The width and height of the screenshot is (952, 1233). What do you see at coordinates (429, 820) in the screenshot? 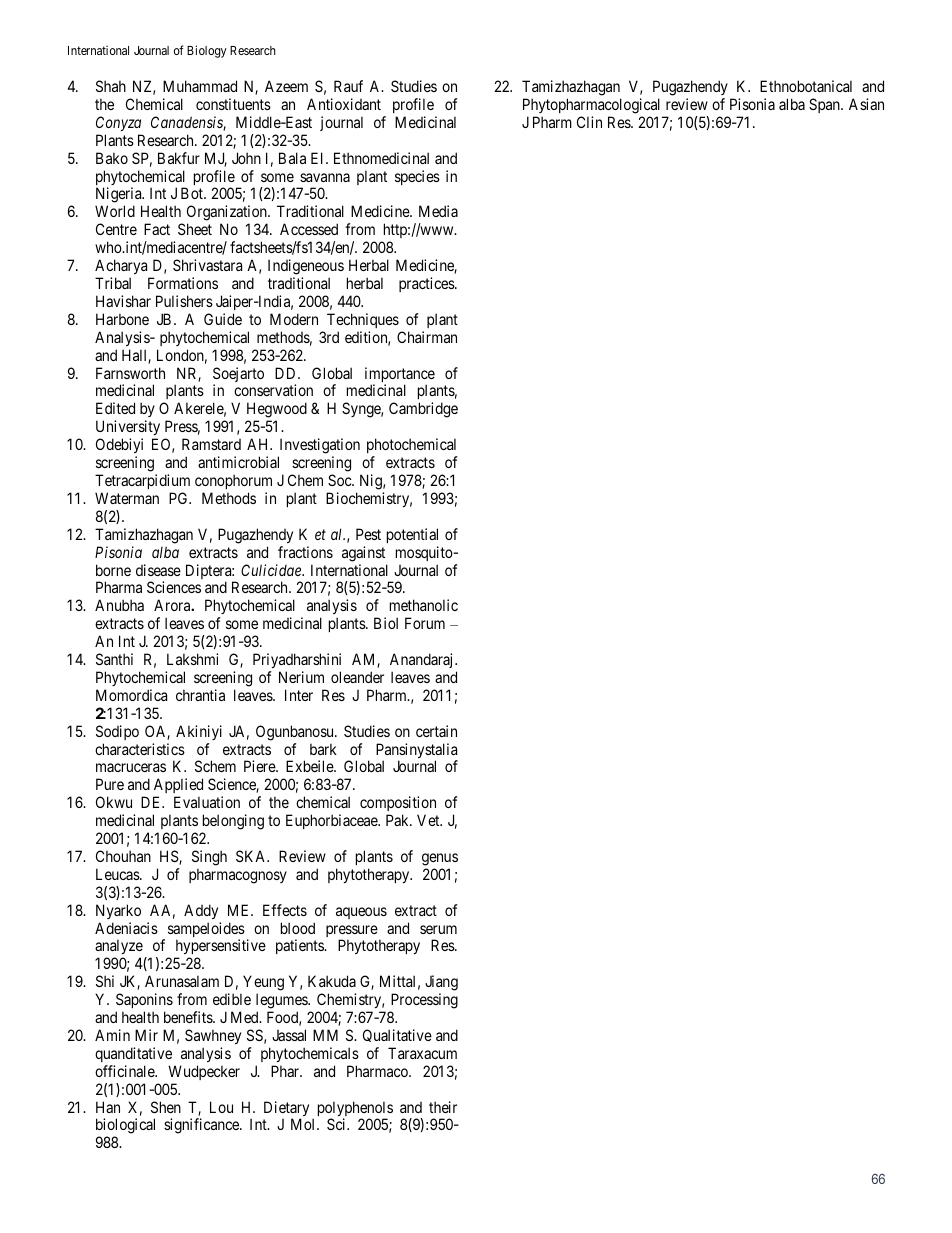
I see `Vet` at bounding box center [429, 820].
